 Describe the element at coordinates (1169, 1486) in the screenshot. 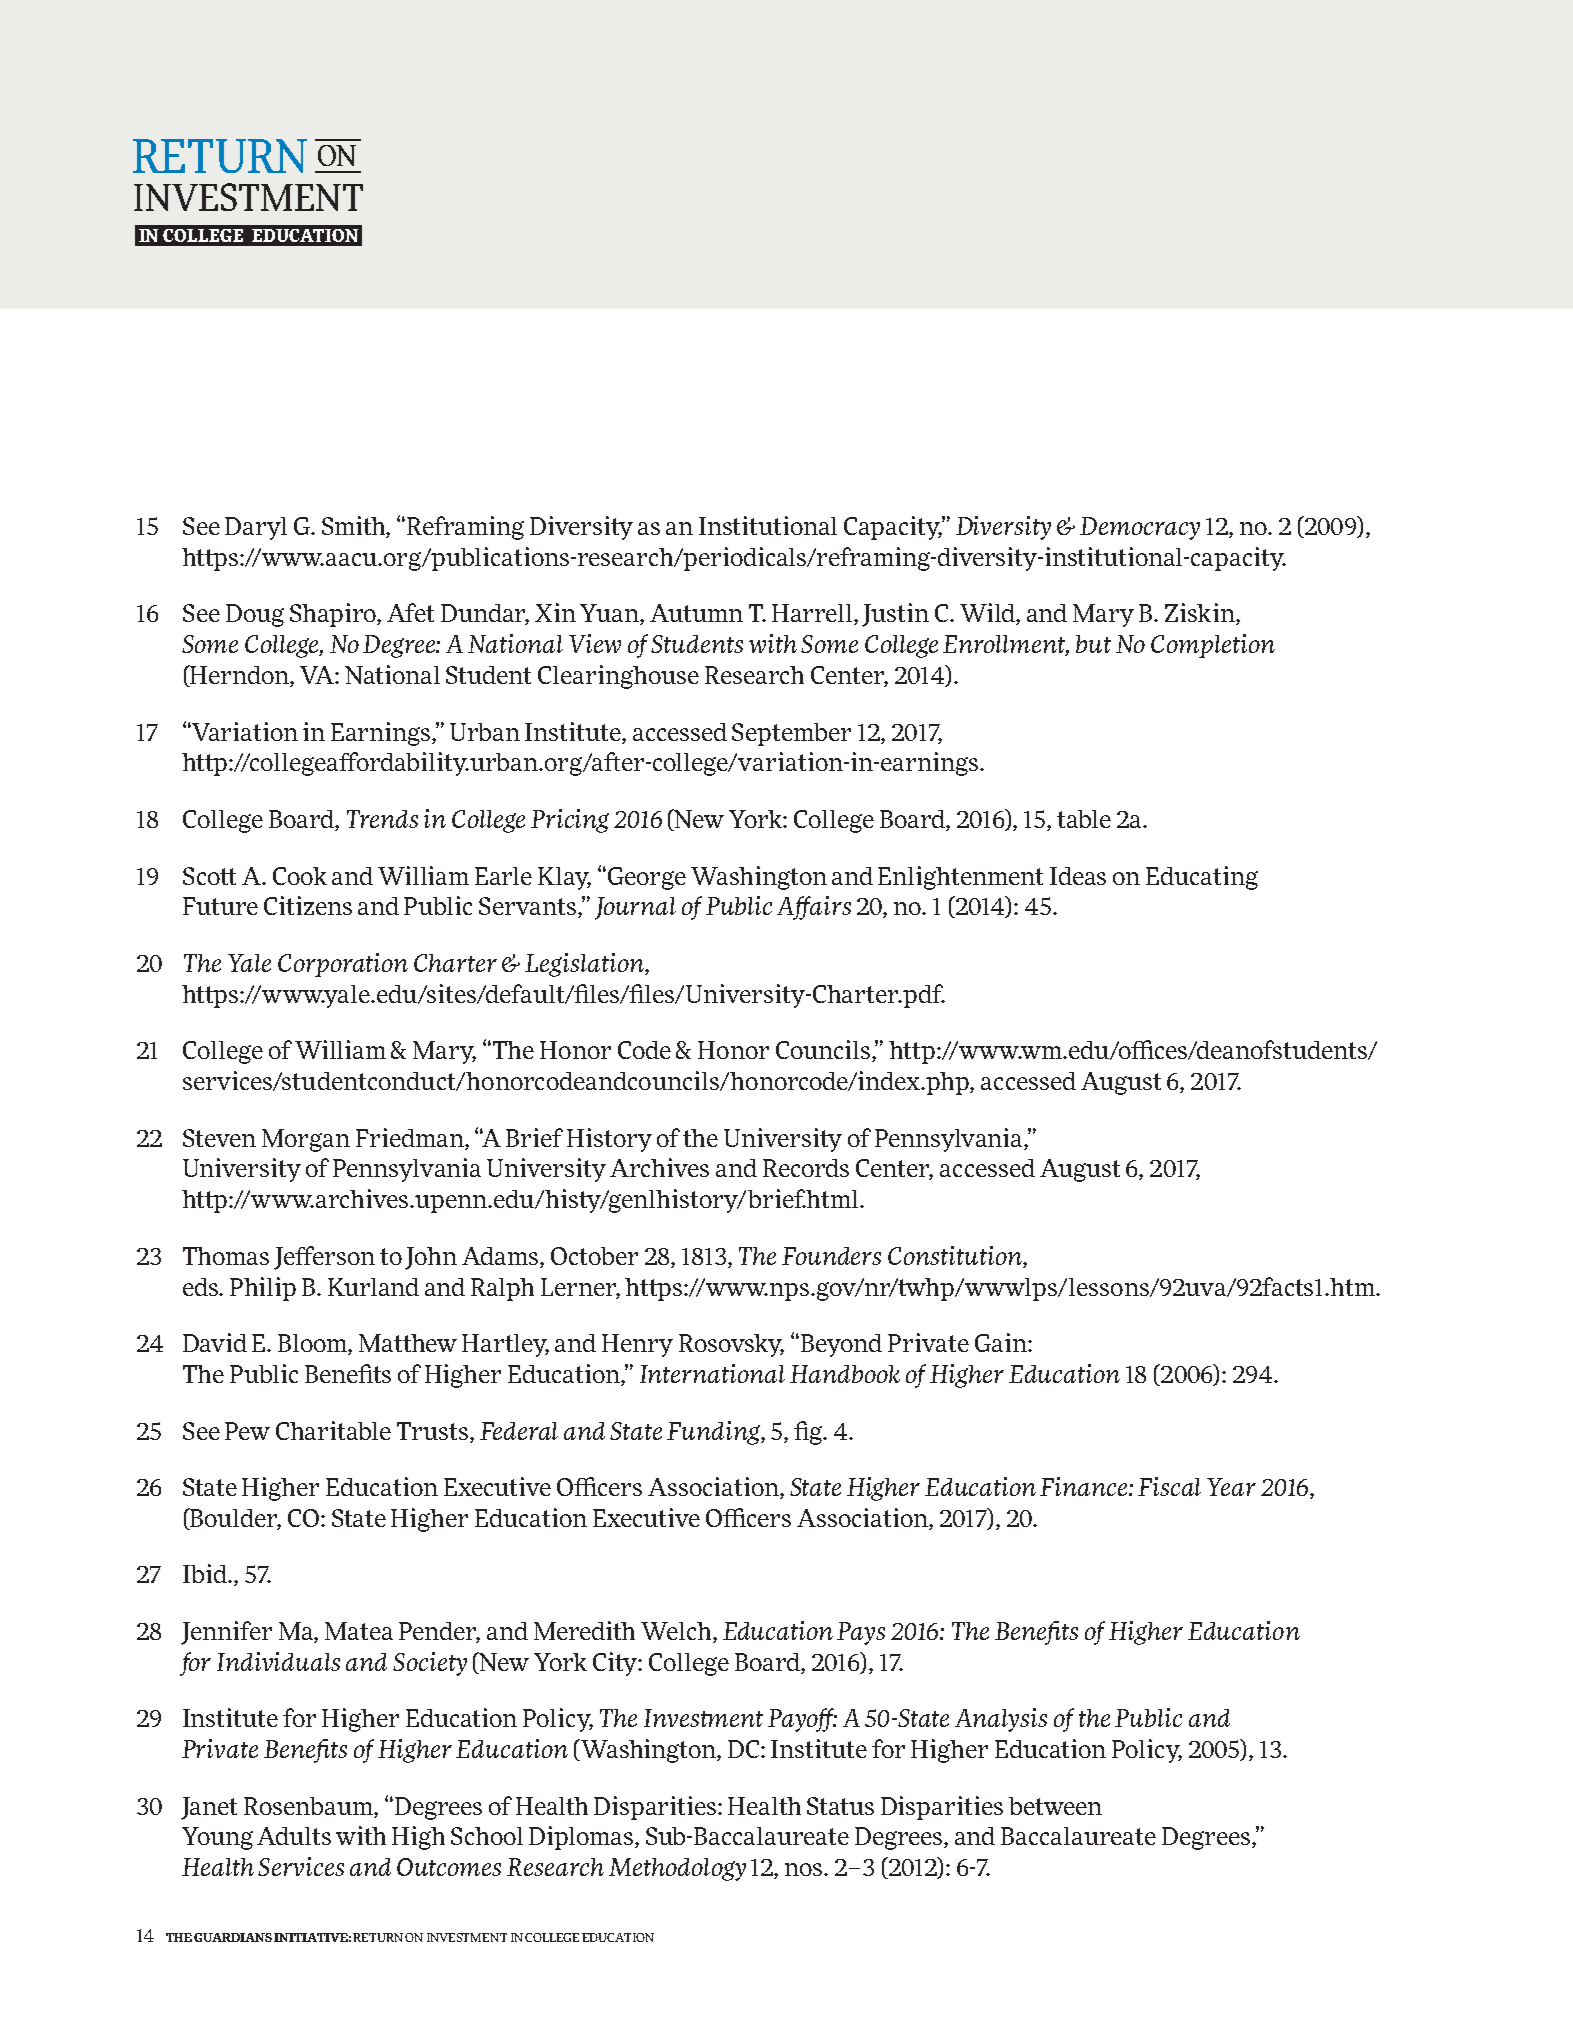

I see `Fiscal` at that location.
